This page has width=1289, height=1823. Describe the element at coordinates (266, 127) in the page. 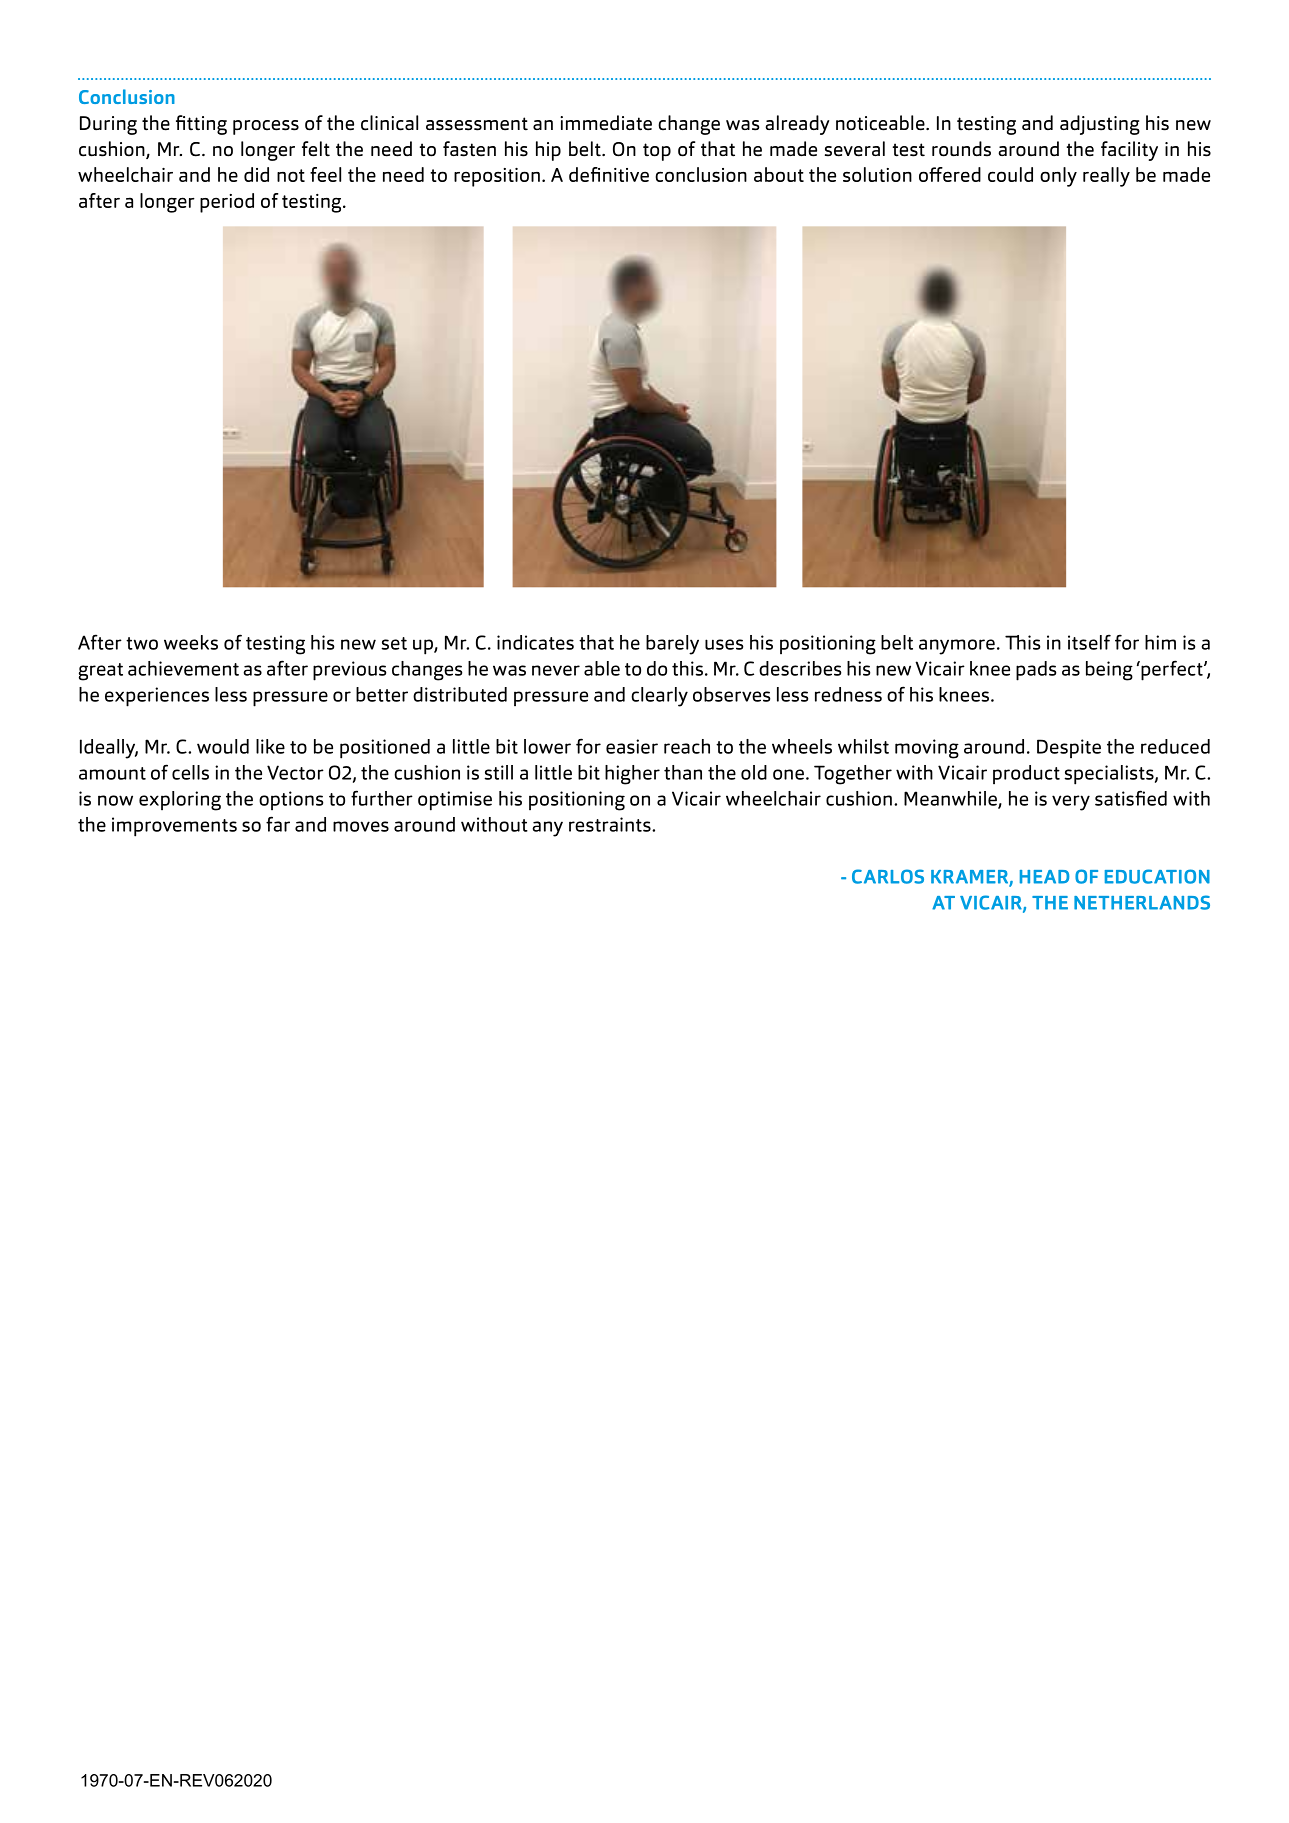

I see `process` at that location.
